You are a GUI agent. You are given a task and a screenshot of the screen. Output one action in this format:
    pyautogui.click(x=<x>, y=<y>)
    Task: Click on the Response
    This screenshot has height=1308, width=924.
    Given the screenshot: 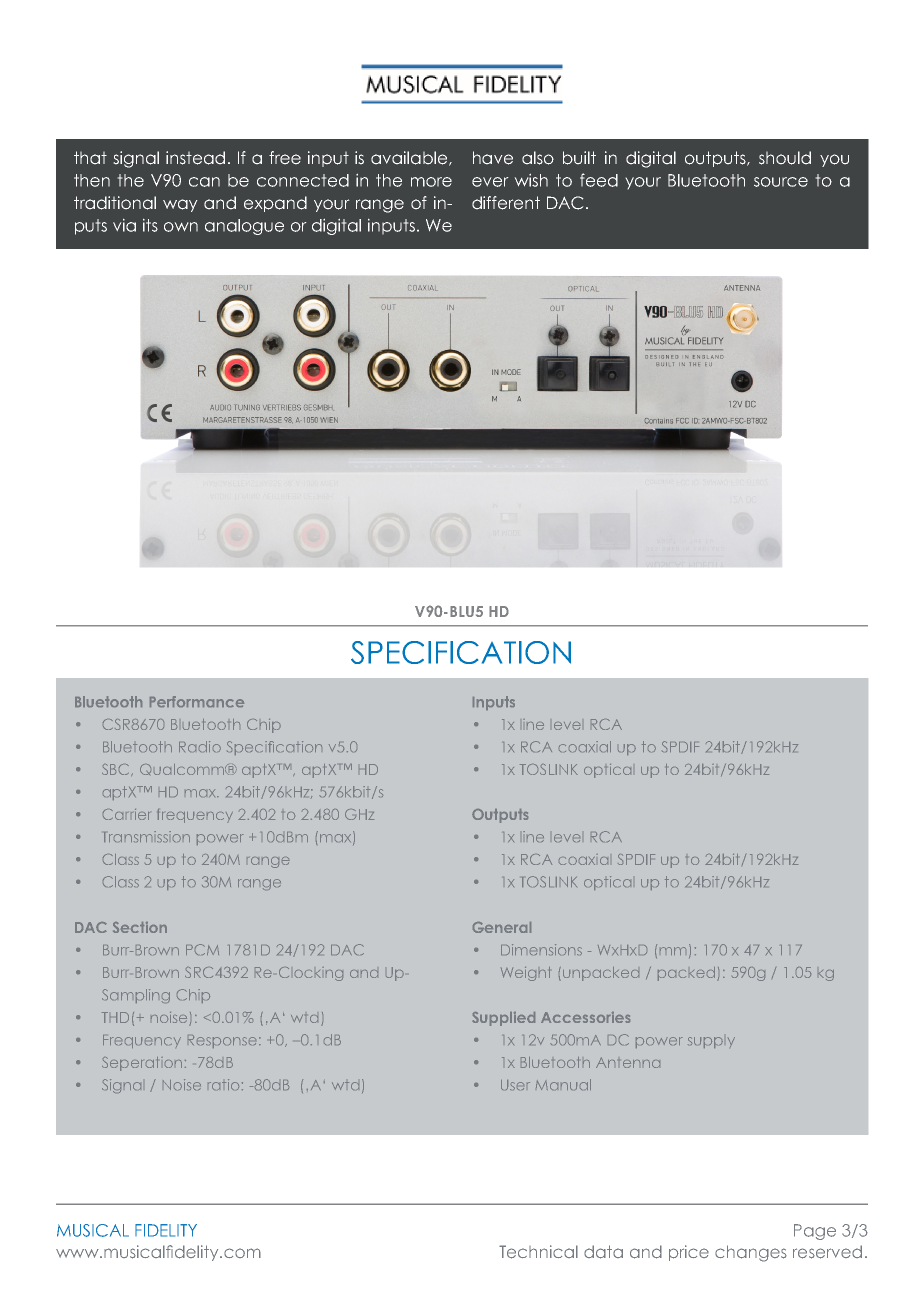 What is the action you would take?
    pyautogui.click(x=222, y=1041)
